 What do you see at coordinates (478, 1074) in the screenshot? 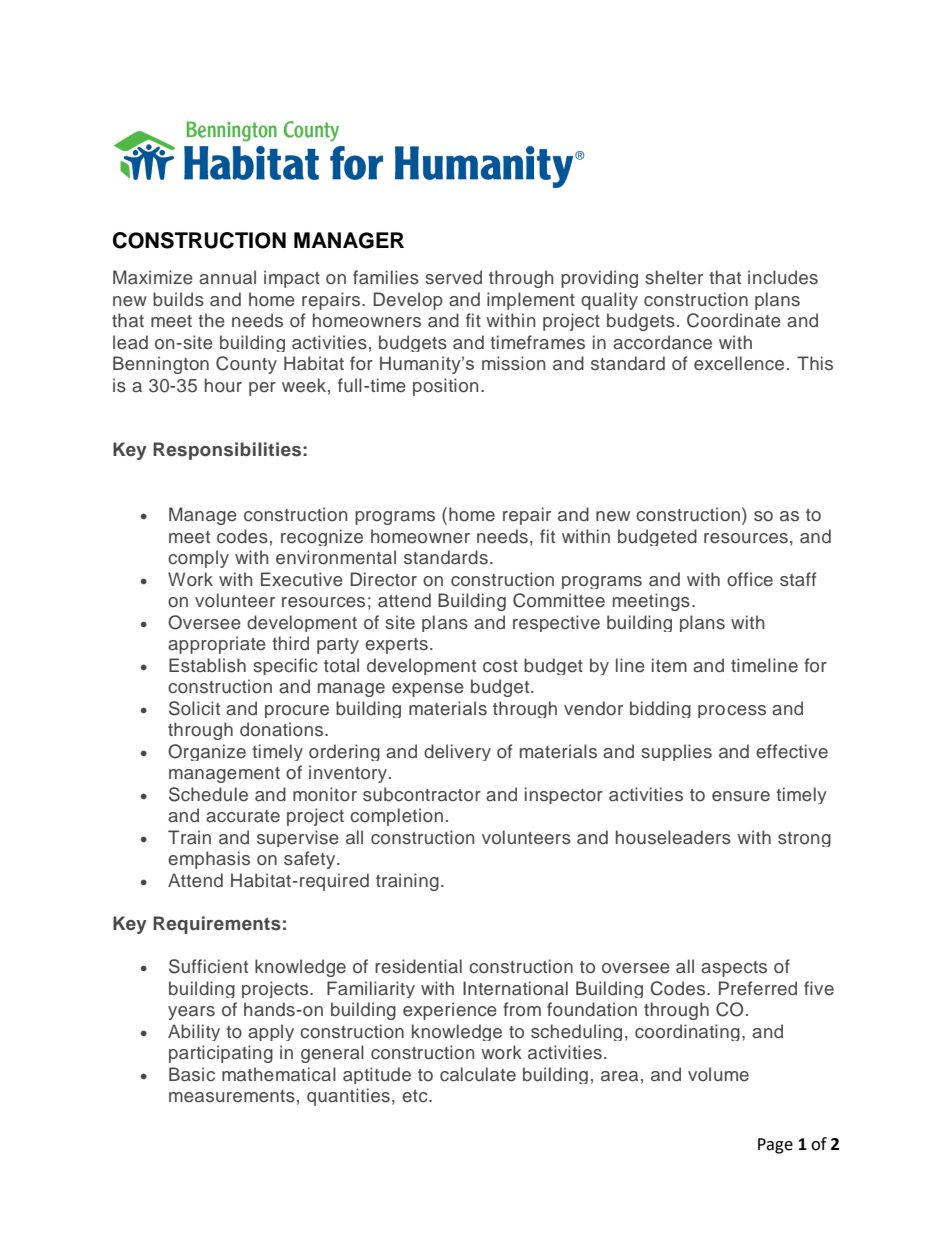
I see `calculate` at bounding box center [478, 1074].
